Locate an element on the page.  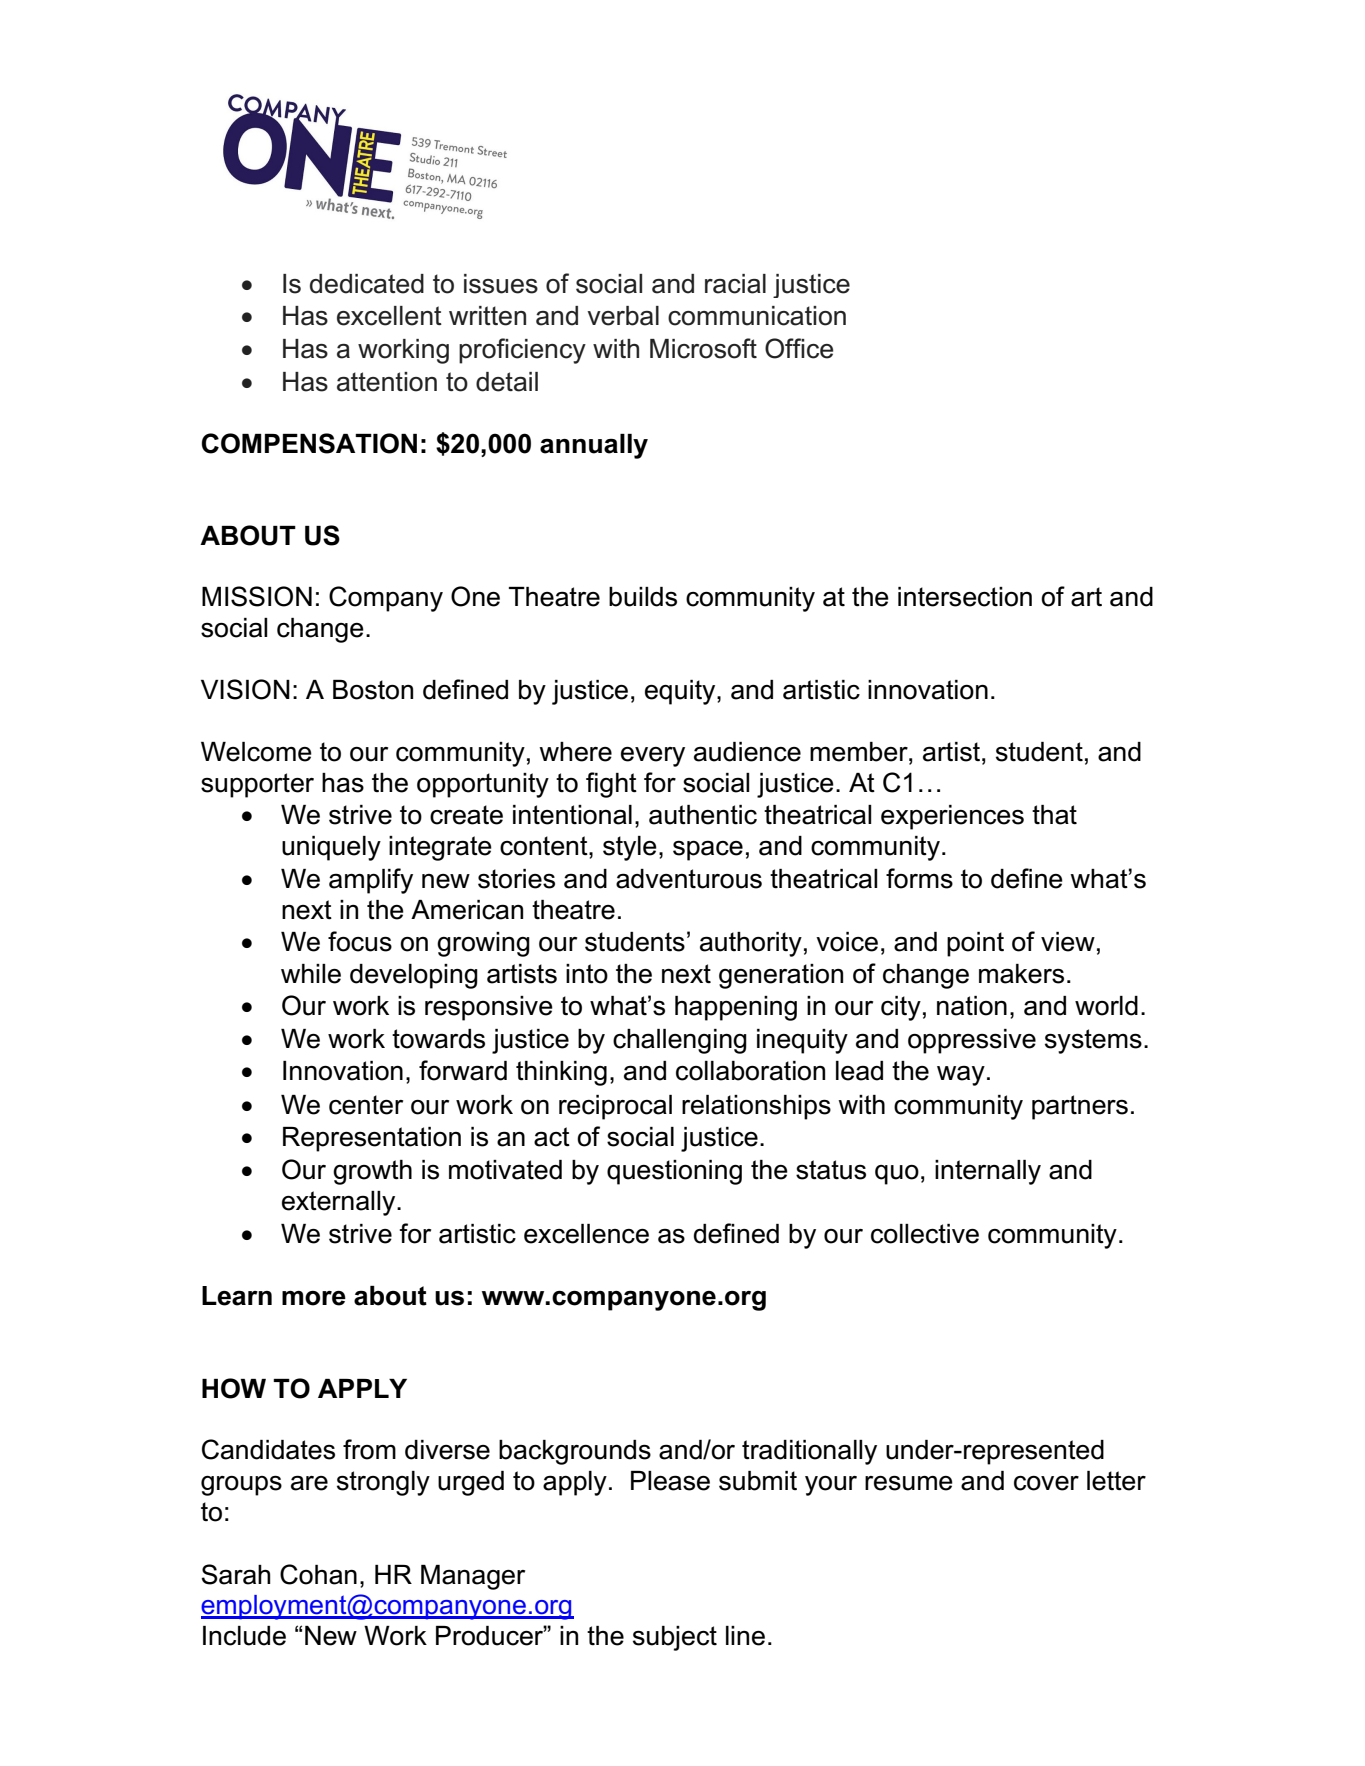
questioning is located at coordinates (674, 1172).
